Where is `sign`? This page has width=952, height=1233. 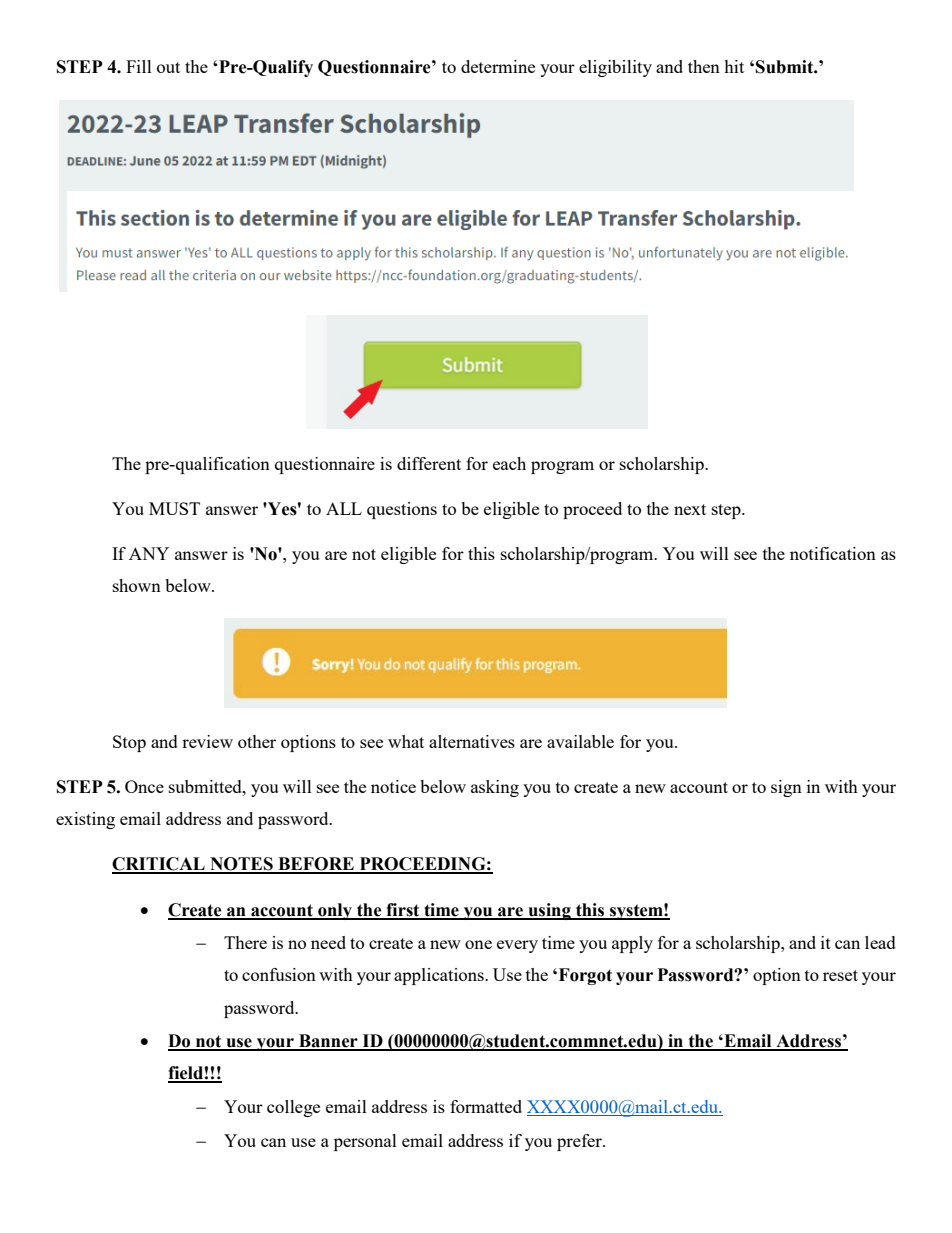 sign is located at coordinates (786, 788).
